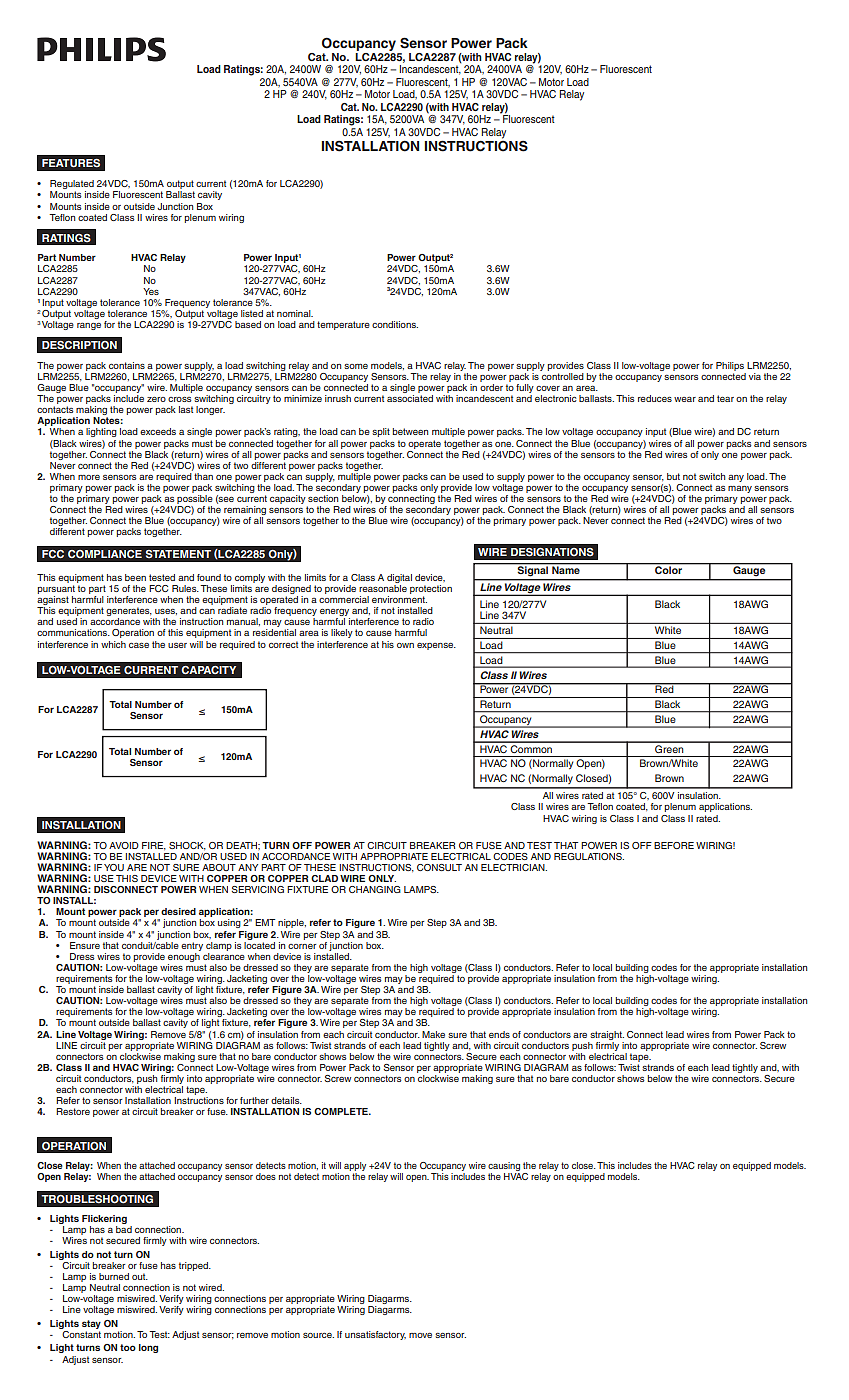  I want to click on Regulated, so click(72, 186).
